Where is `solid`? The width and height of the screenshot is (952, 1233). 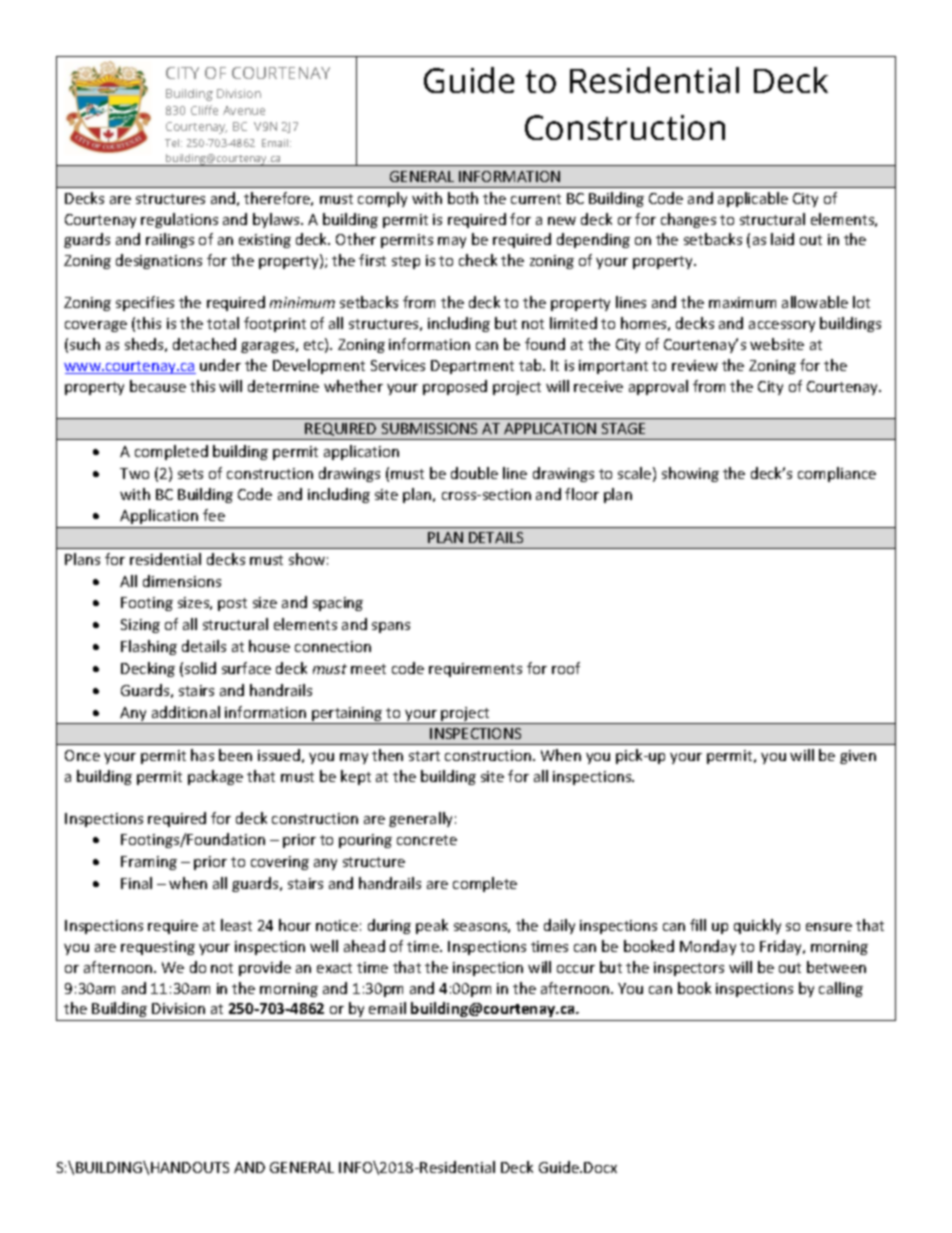
solid is located at coordinates (200, 668).
